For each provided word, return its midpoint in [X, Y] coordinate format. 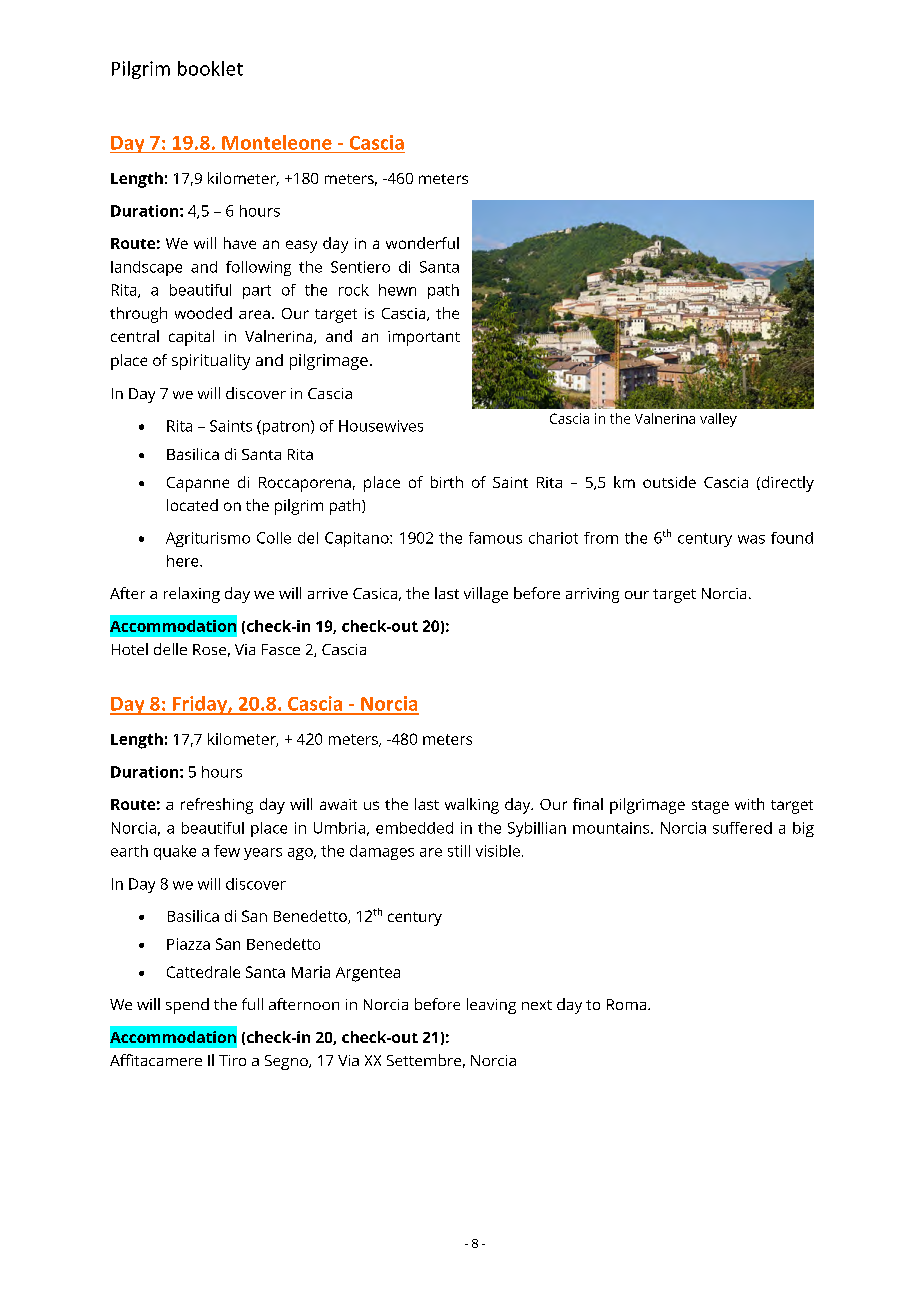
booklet [210, 68]
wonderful [422, 243]
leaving [491, 1006]
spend [187, 1006]
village [486, 595]
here [184, 561]
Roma [628, 1004]
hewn [397, 290]
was [751, 539]
